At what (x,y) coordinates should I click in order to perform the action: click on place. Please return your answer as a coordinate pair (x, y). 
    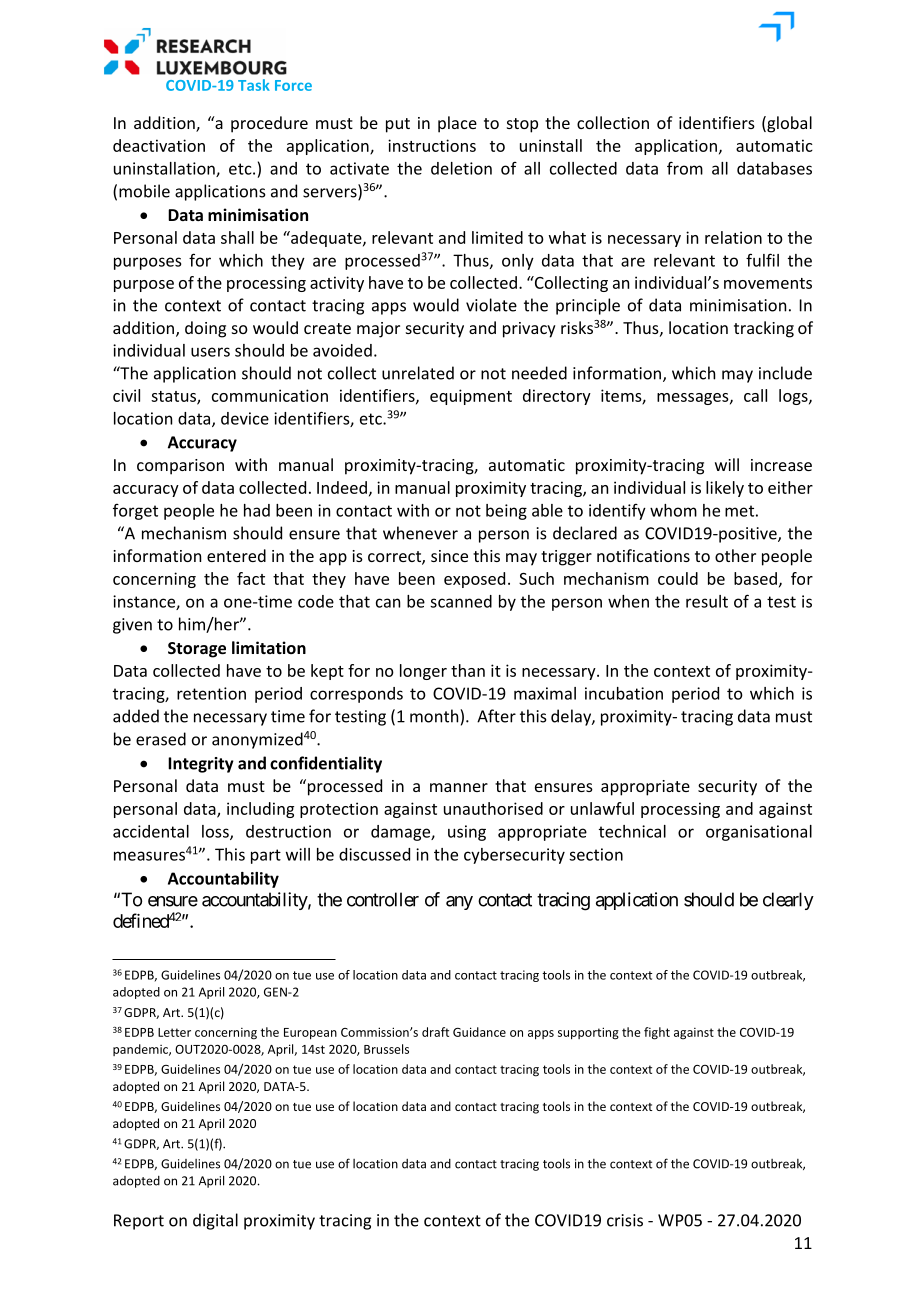
    Looking at the image, I should click on (457, 124).
